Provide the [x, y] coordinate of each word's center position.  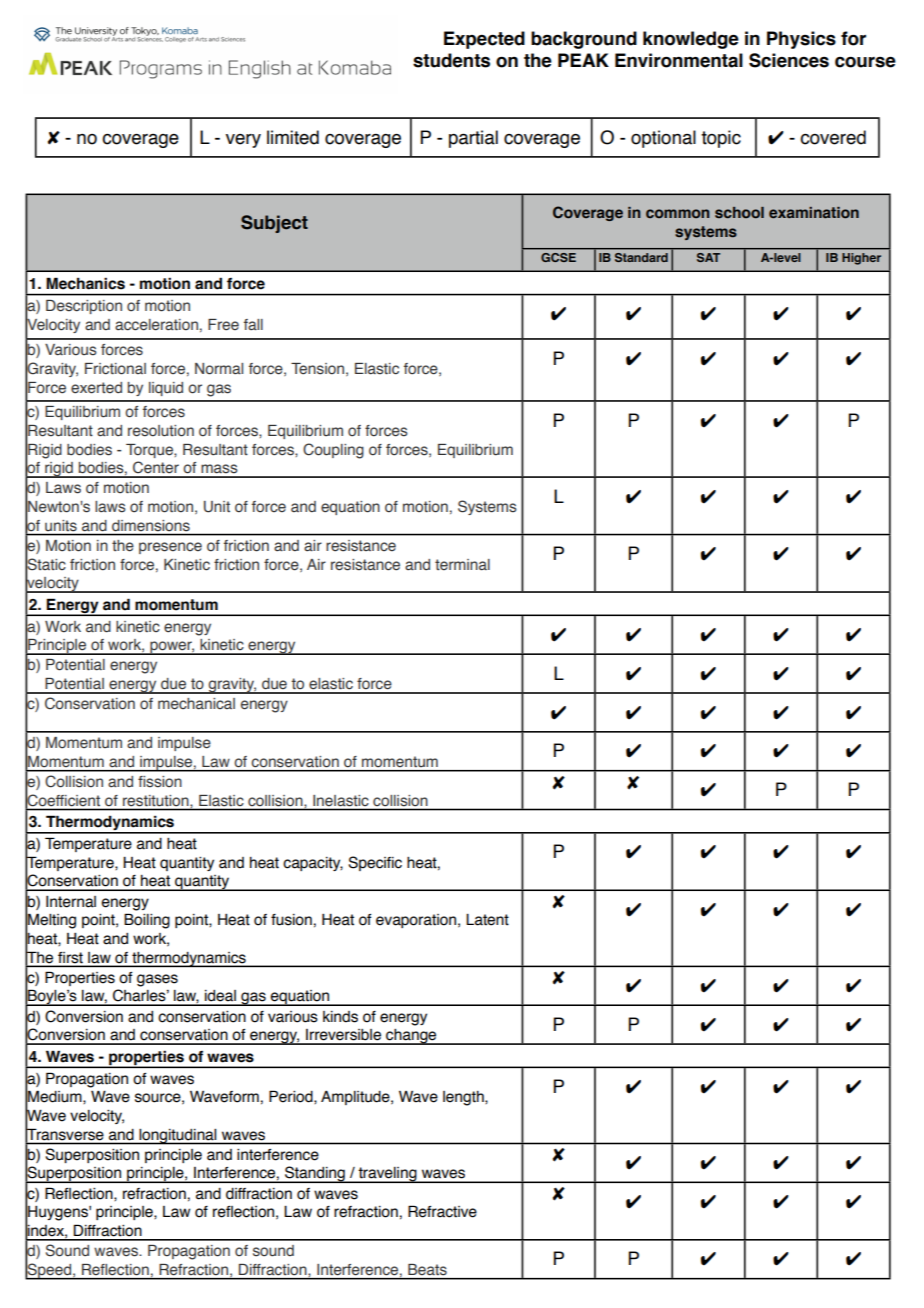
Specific [375, 863]
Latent [487, 920]
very [243, 141]
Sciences [789, 60]
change [411, 1037]
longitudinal [178, 1137]
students [451, 60]
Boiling [147, 921]
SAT [708, 257]
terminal [462, 565]
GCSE [558, 257]
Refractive [442, 1211]
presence [170, 548]
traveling [387, 1175]
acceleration [156, 325]
